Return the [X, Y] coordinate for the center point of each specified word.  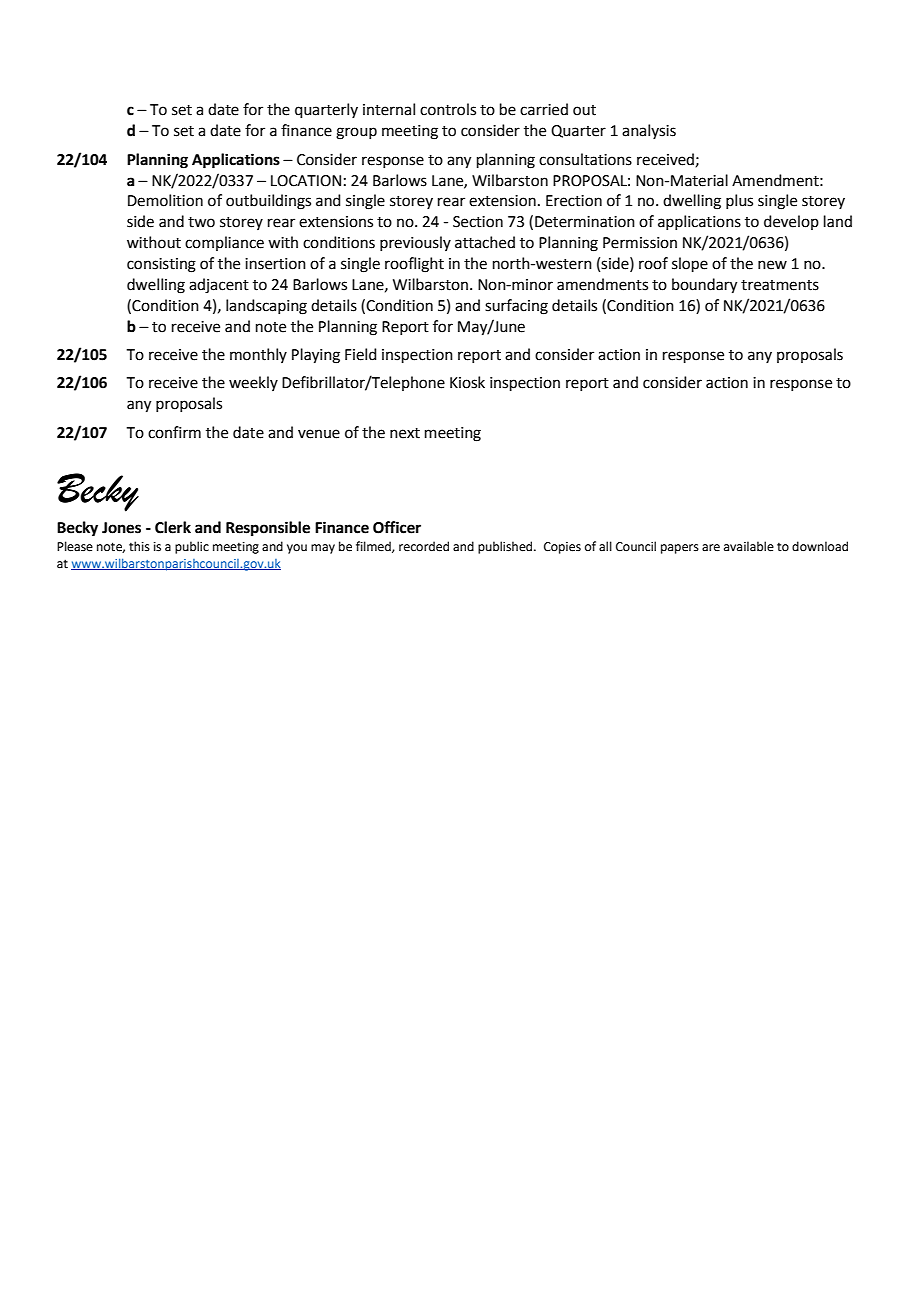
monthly [258, 355]
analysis [649, 131]
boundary [704, 286]
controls [448, 109]
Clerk [173, 527]
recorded [424, 546]
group [356, 133]
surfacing [516, 307]
